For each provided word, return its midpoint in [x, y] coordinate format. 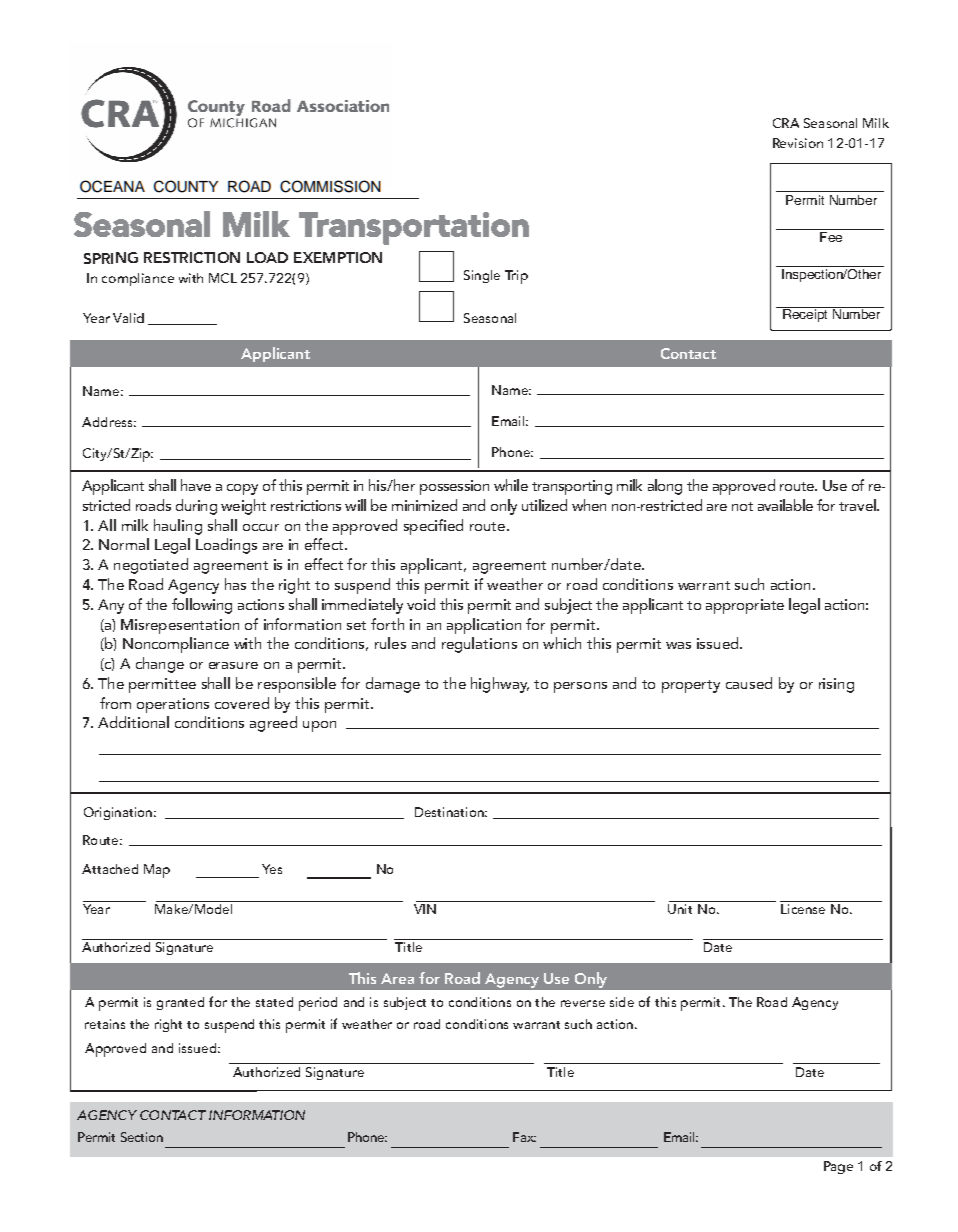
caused [749, 683]
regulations [479, 645]
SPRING [111, 258]
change [160, 665]
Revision [798, 143]
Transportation [414, 228]
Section [142, 1137]
